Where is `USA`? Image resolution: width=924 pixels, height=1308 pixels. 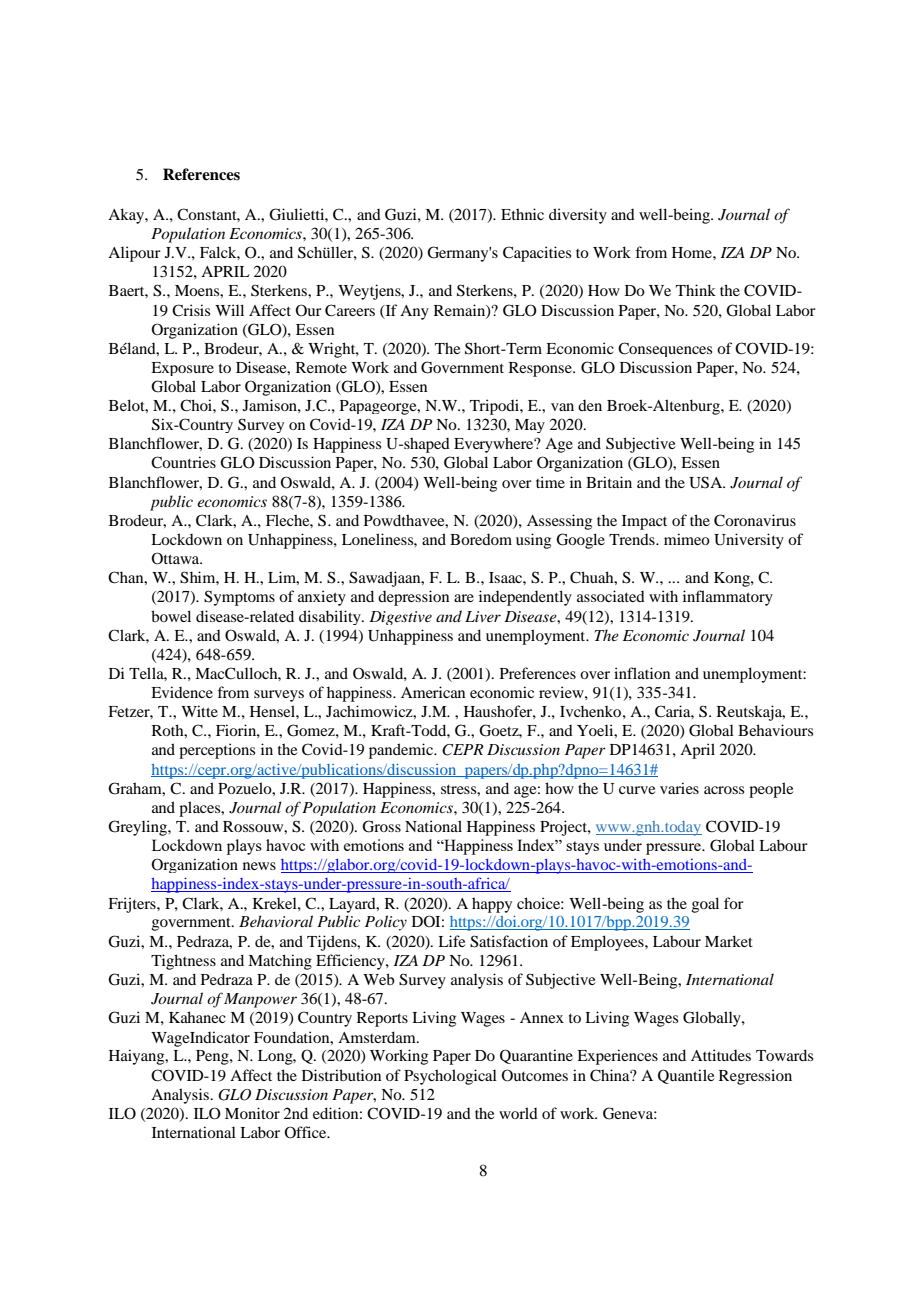
USA is located at coordinates (707, 482).
